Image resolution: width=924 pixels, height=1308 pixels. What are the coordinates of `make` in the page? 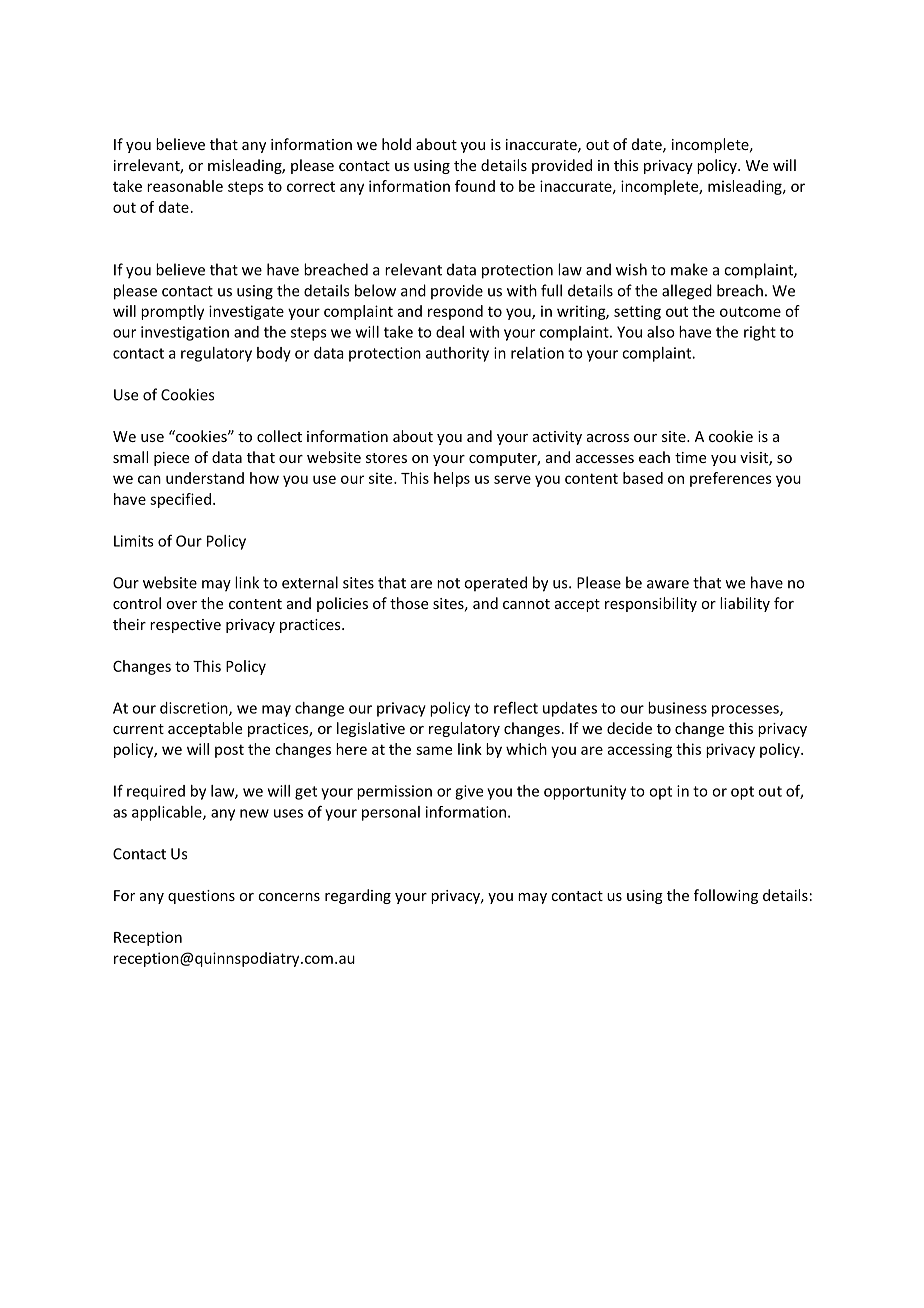 It's located at (689, 269).
